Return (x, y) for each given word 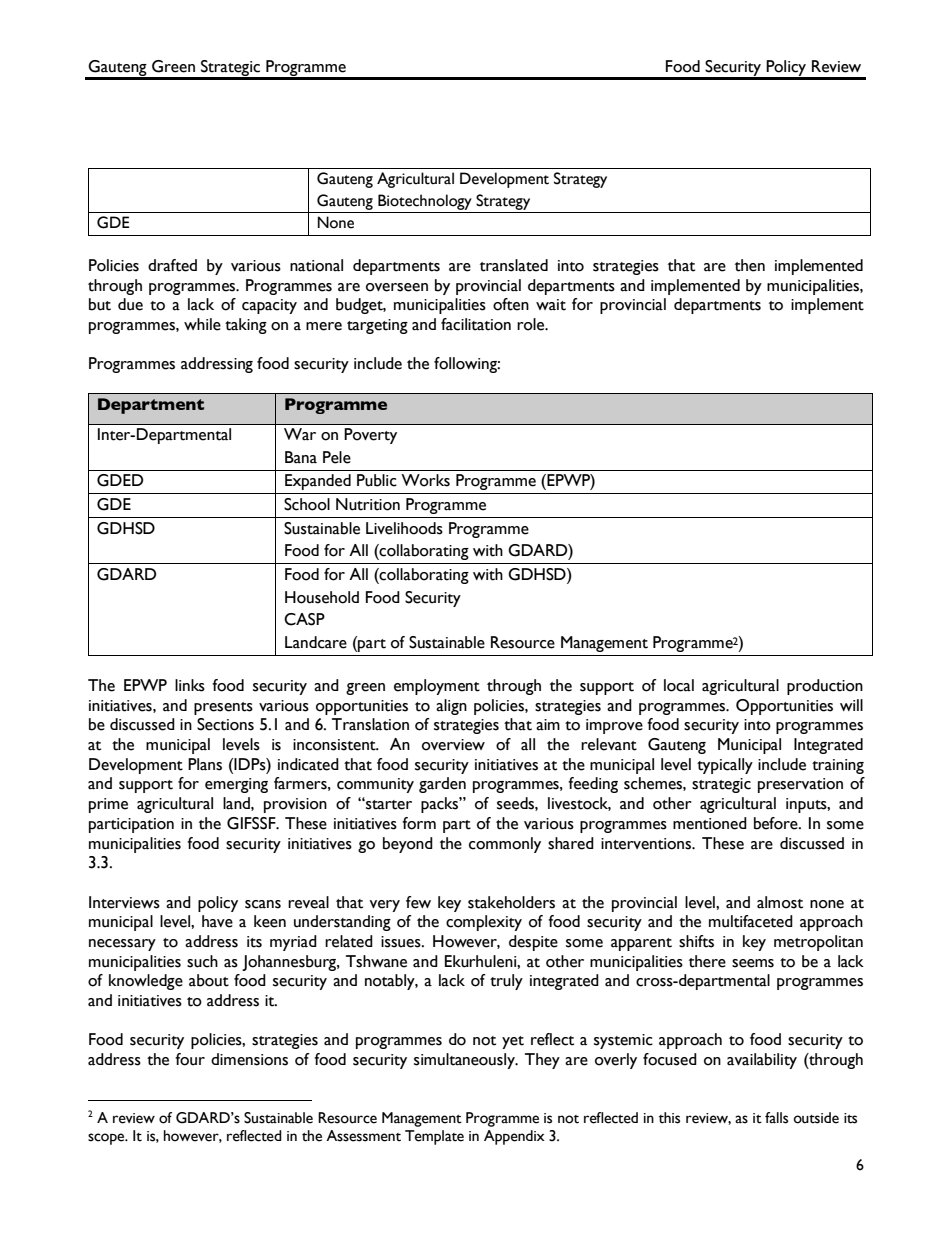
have (217, 921)
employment (437, 687)
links (190, 685)
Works (425, 480)
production (825, 687)
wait (551, 305)
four (190, 1059)
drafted (172, 265)
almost (780, 902)
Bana (301, 457)
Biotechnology (425, 202)
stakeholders (511, 902)
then (750, 265)
